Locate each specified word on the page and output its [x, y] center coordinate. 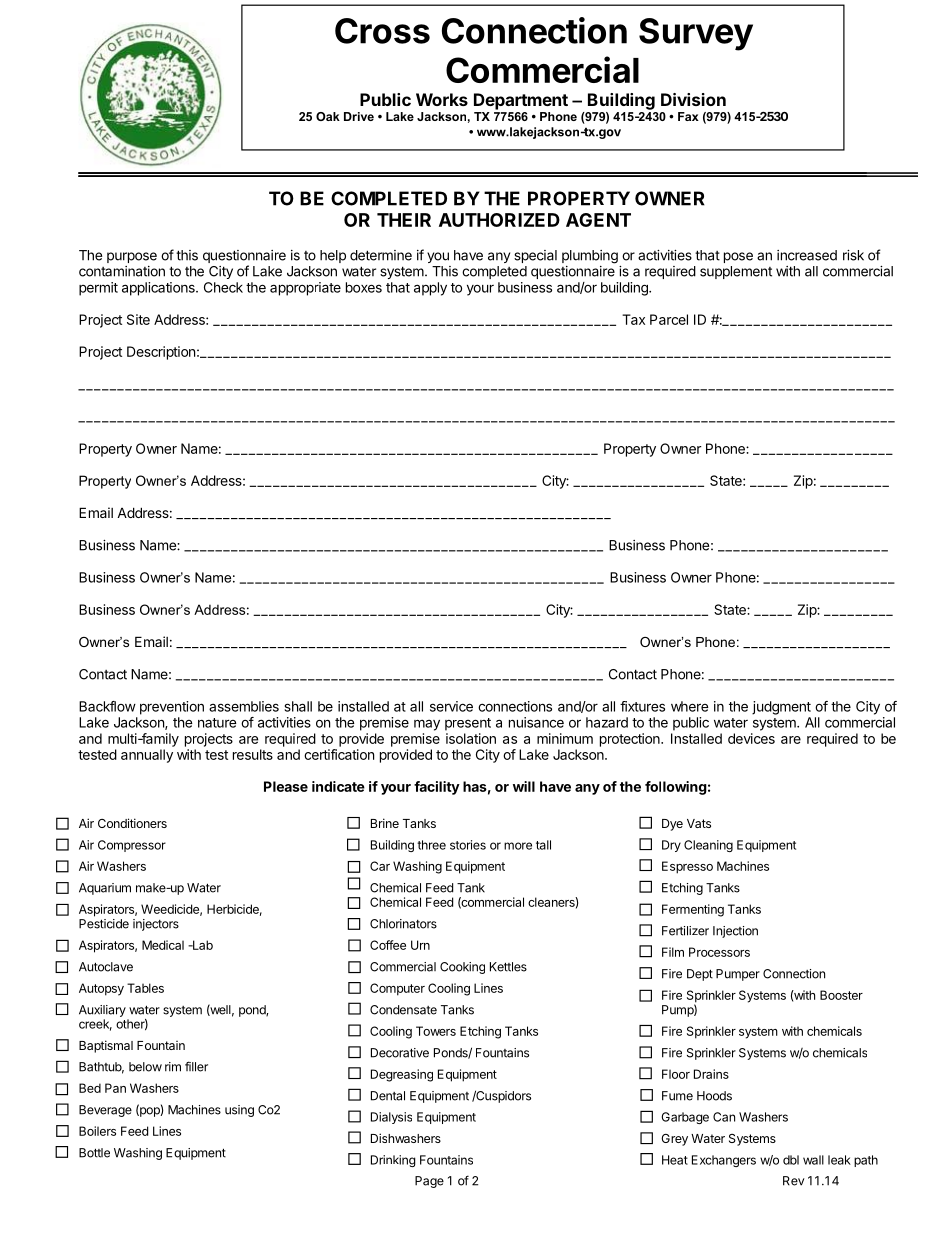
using [239, 1111]
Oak [328, 116]
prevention [172, 708]
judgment [781, 708]
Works [442, 99]
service [451, 706]
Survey [696, 34]
